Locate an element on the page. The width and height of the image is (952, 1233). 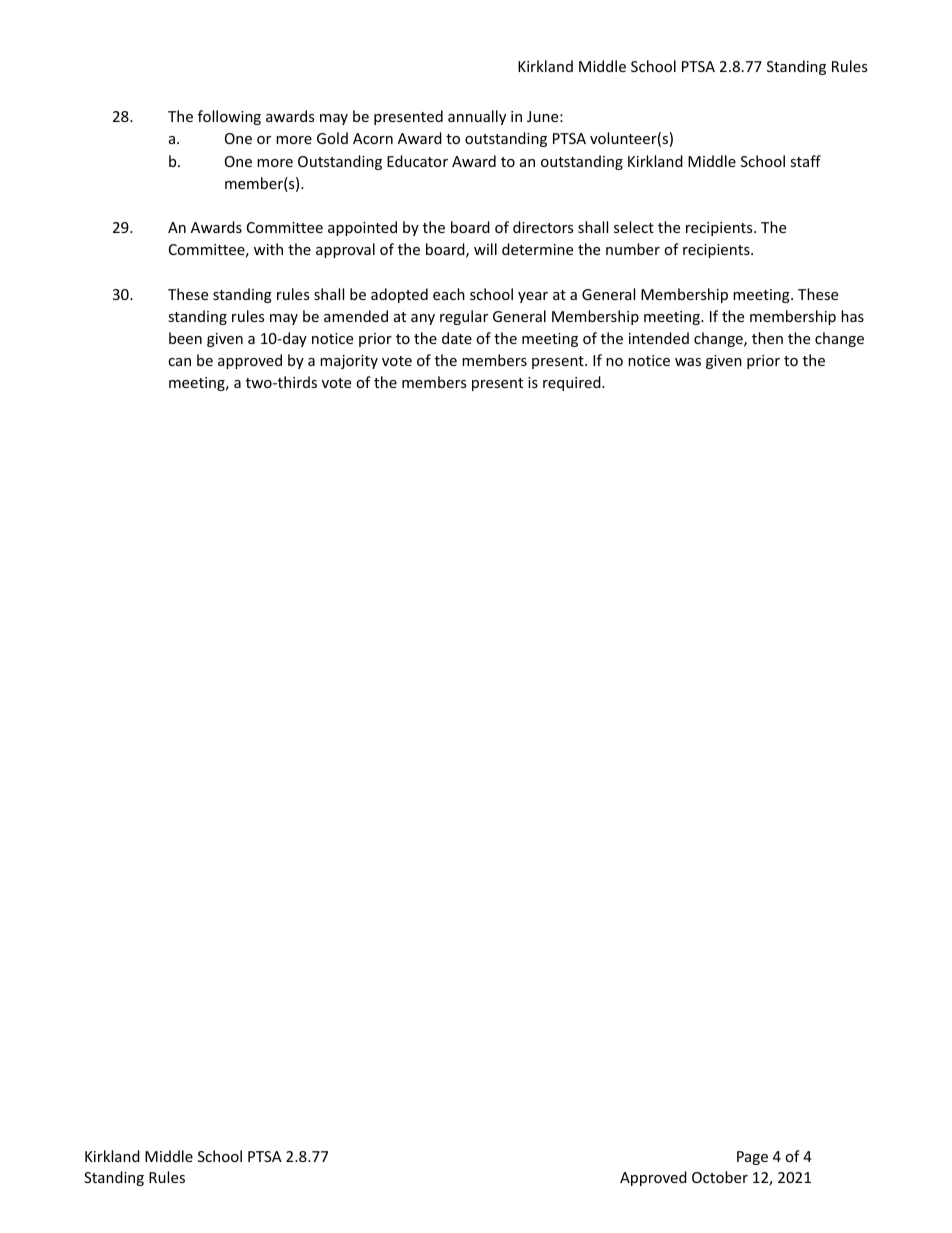
then is located at coordinates (767, 338).
